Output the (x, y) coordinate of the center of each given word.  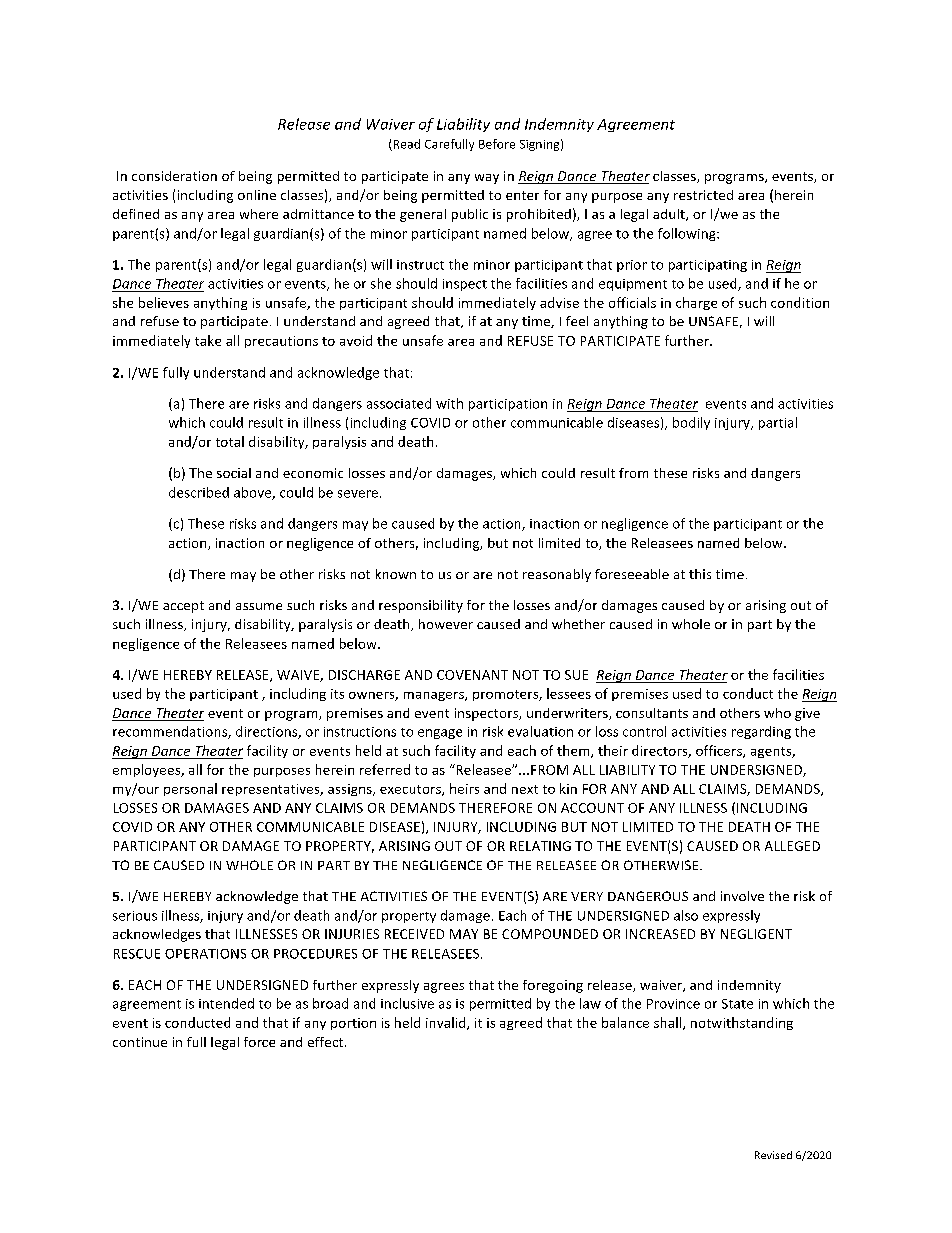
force (259, 1042)
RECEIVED (414, 934)
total (230, 441)
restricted (703, 195)
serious (135, 916)
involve (742, 896)
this (700, 574)
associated (399, 403)
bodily (691, 423)
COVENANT (472, 675)
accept (183, 607)
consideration (174, 176)
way (487, 179)
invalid (447, 1023)
